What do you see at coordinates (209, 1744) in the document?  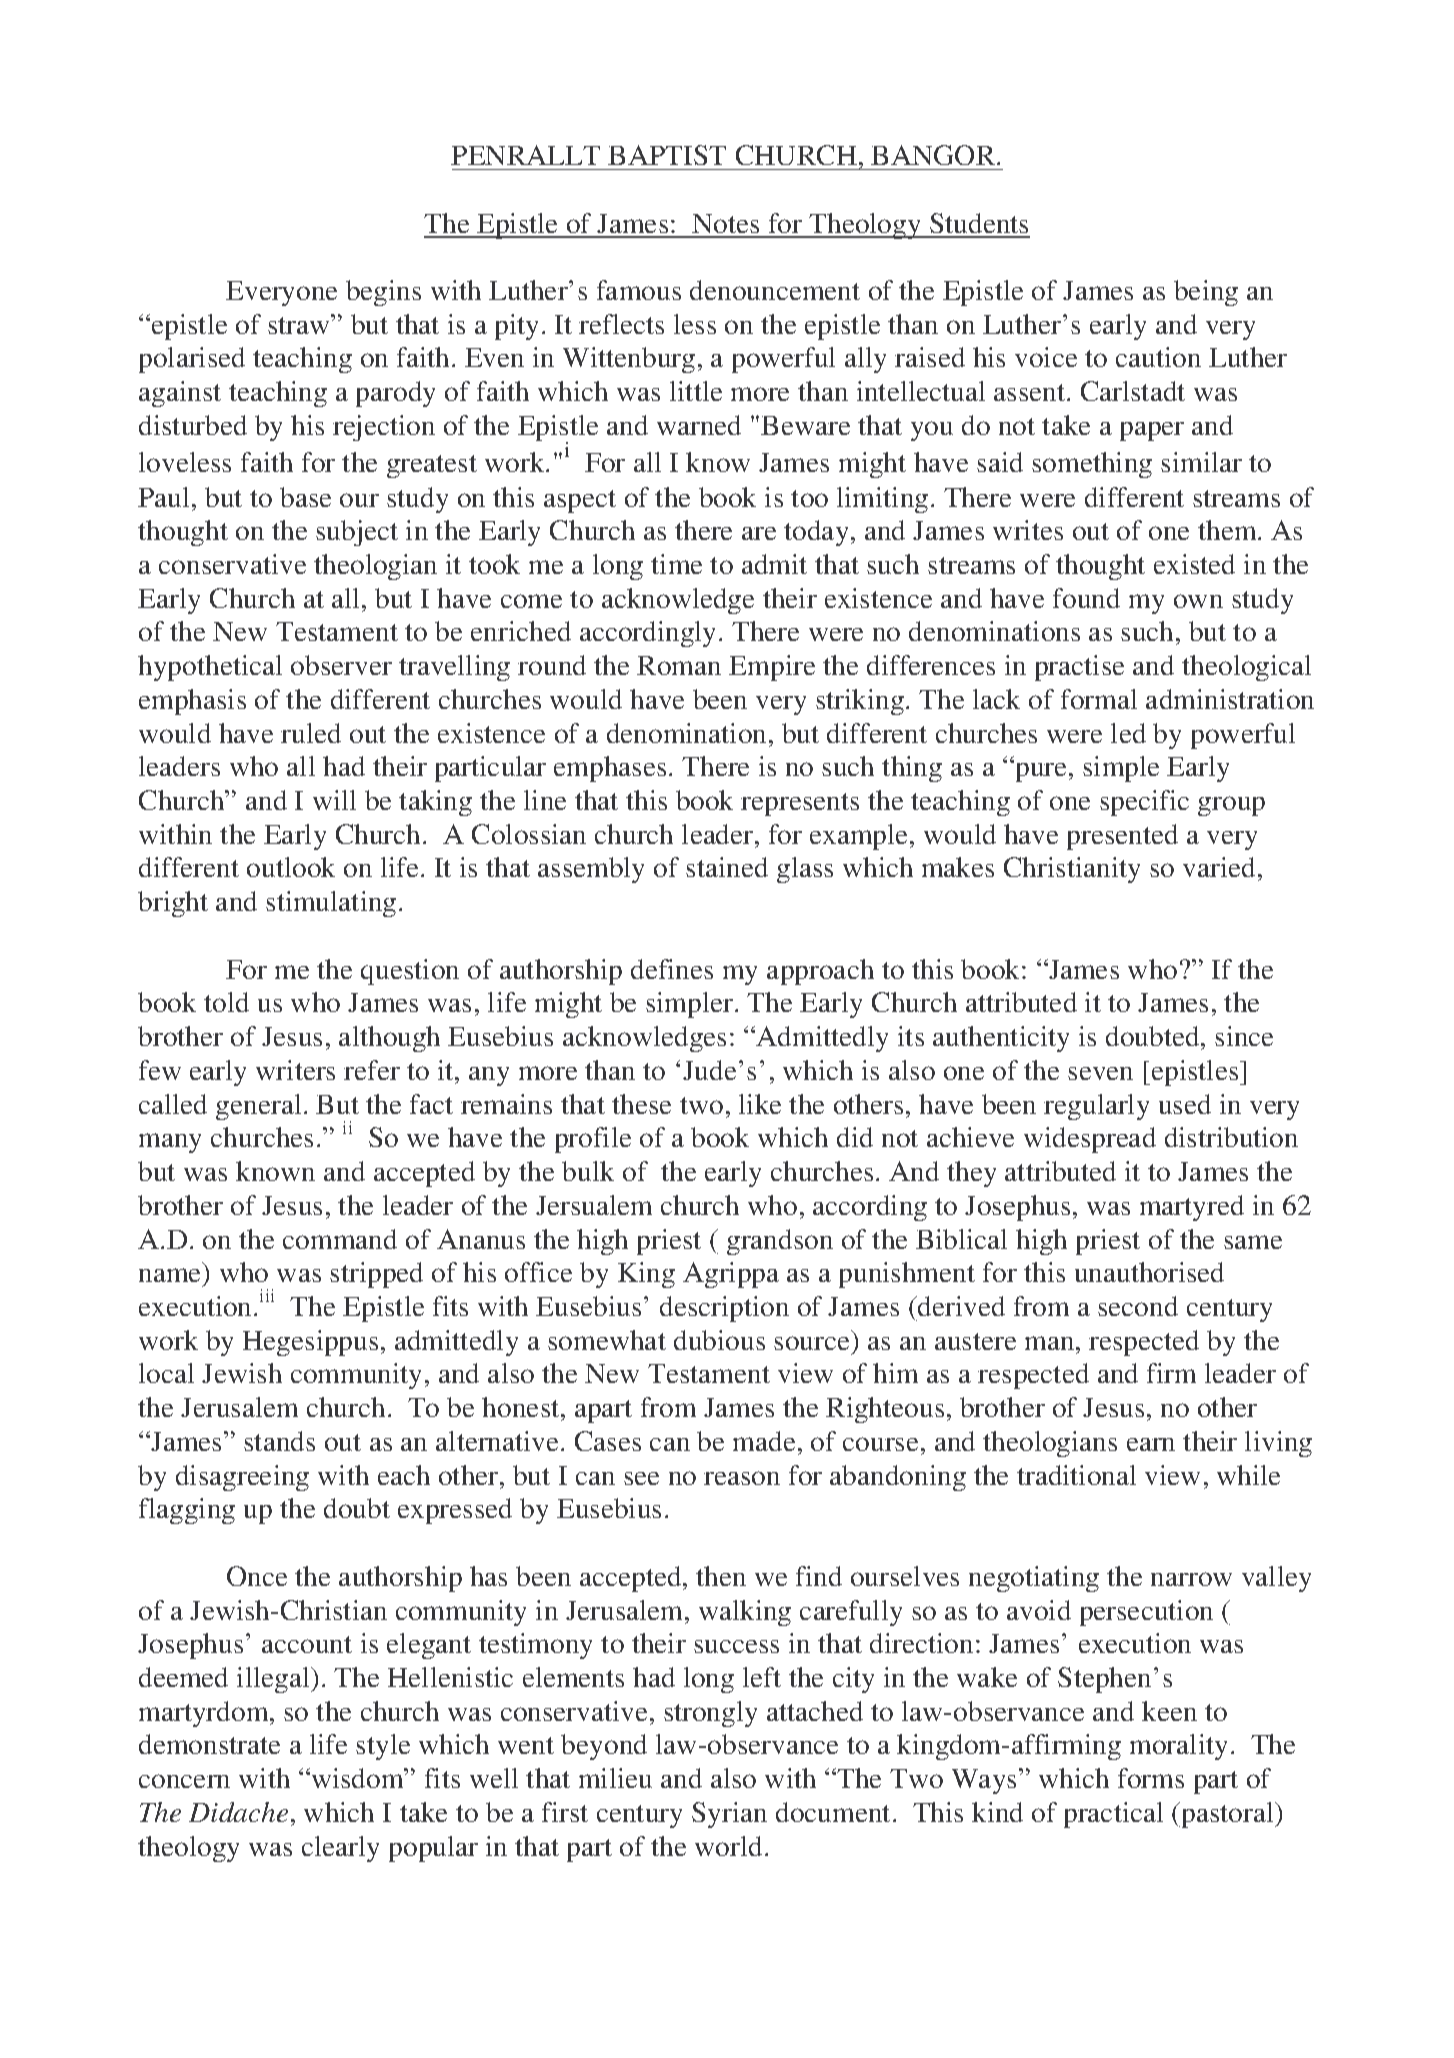 I see `demonstrate` at bounding box center [209, 1744].
